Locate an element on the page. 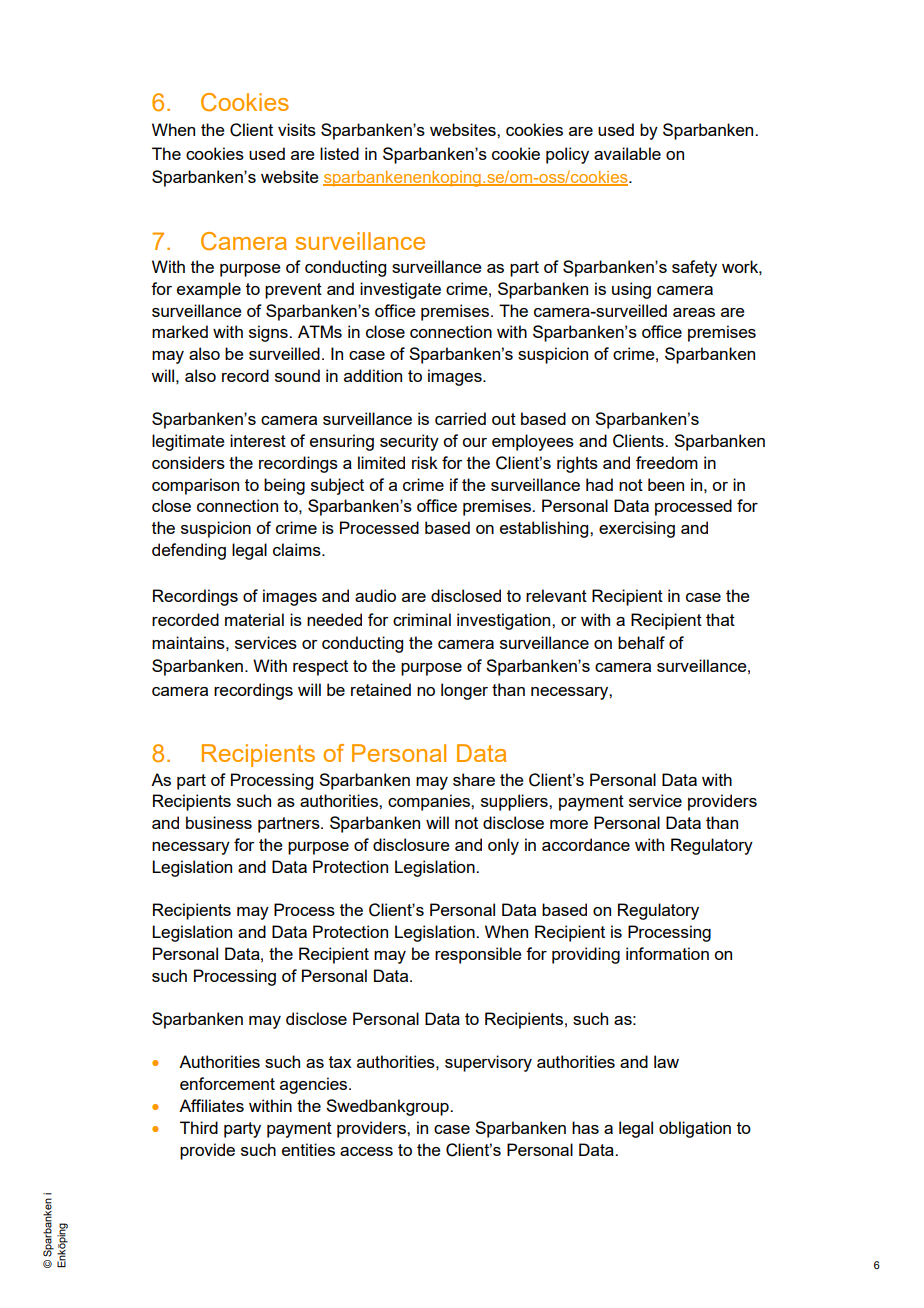  obligation is located at coordinates (695, 1129).
